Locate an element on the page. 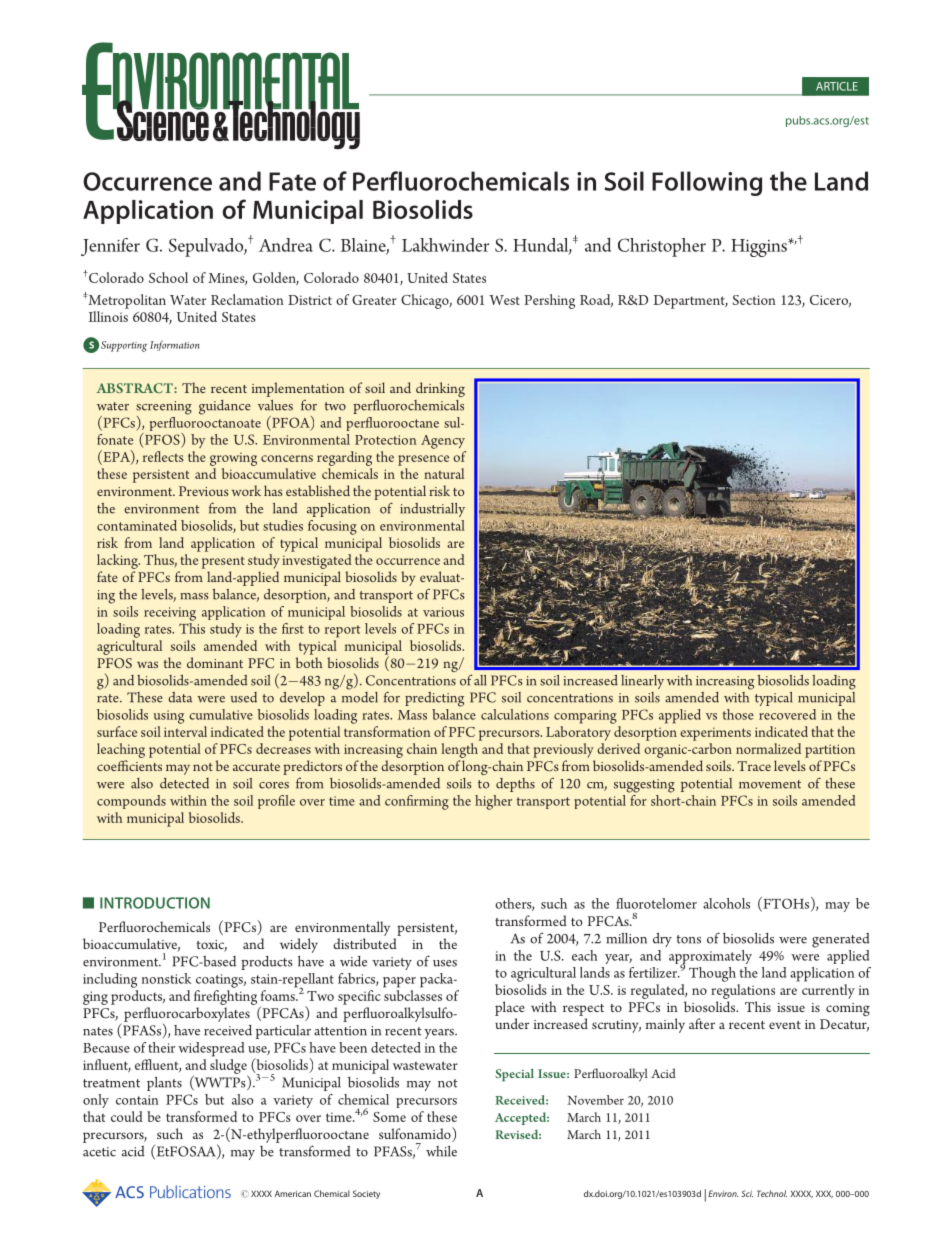 This image has height=1256, width=952. could is located at coordinates (127, 1116).
